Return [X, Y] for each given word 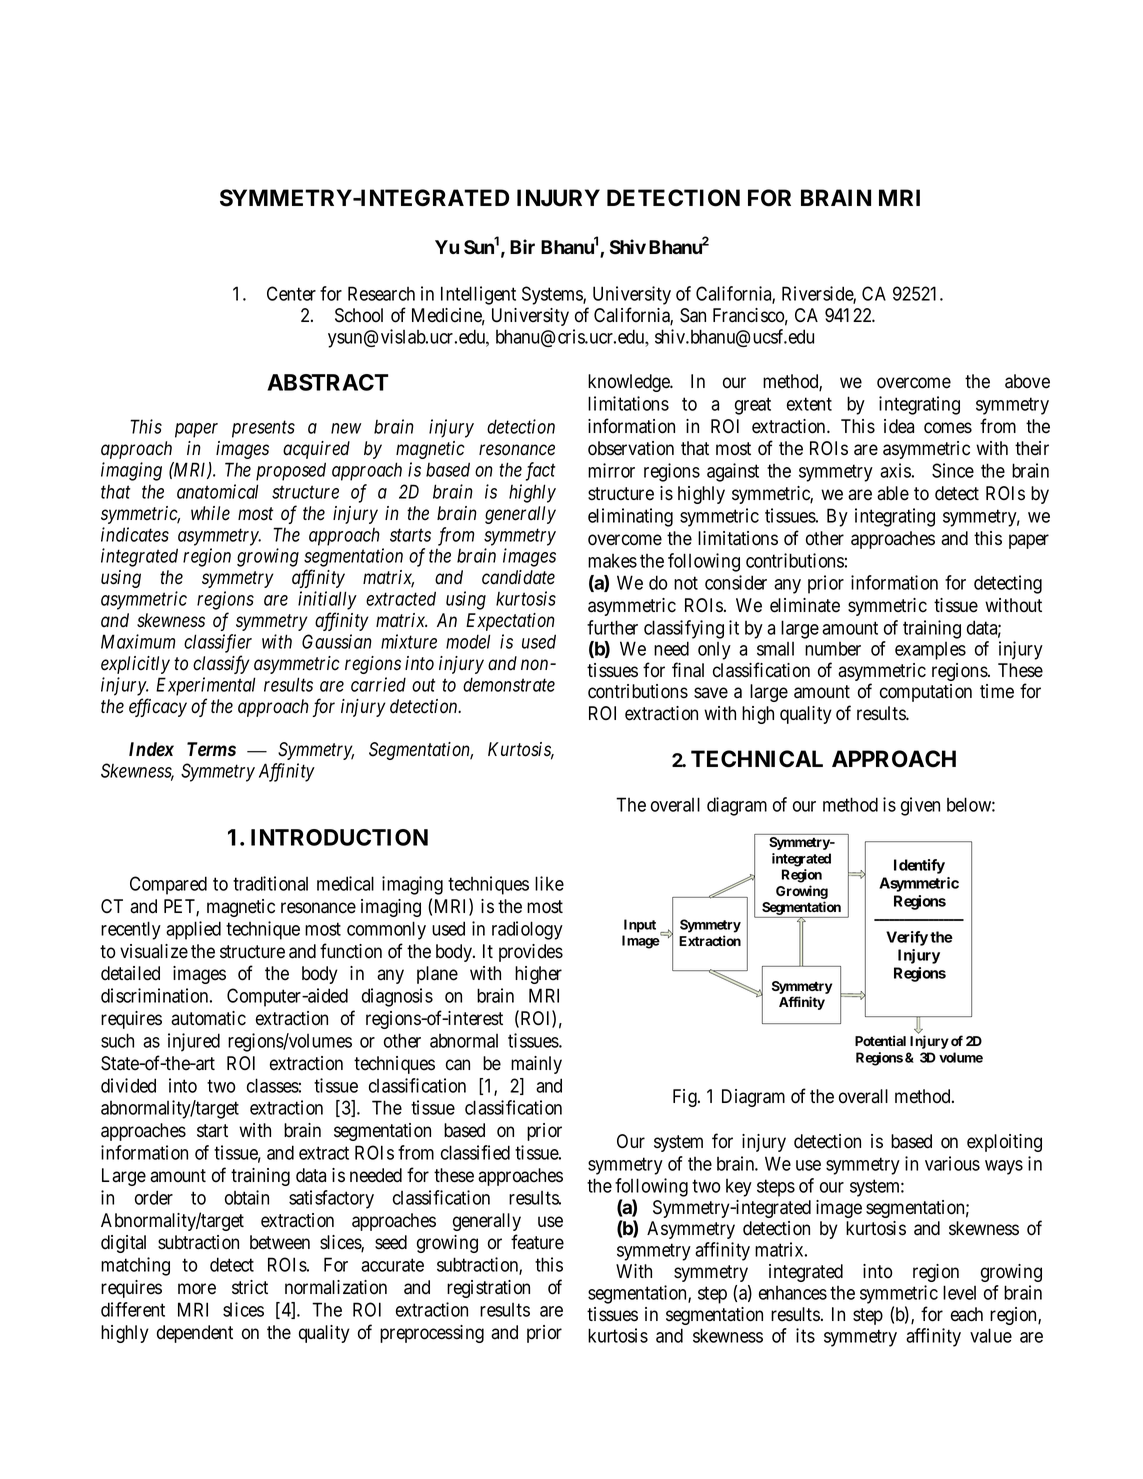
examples [930, 651]
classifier [218, 643]
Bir [522, 246]
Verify [907, 938]
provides [531, 953]
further [612, 627]
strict [250, 1287]
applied [193, 930]
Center [291, 293]
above [1027, 381]
